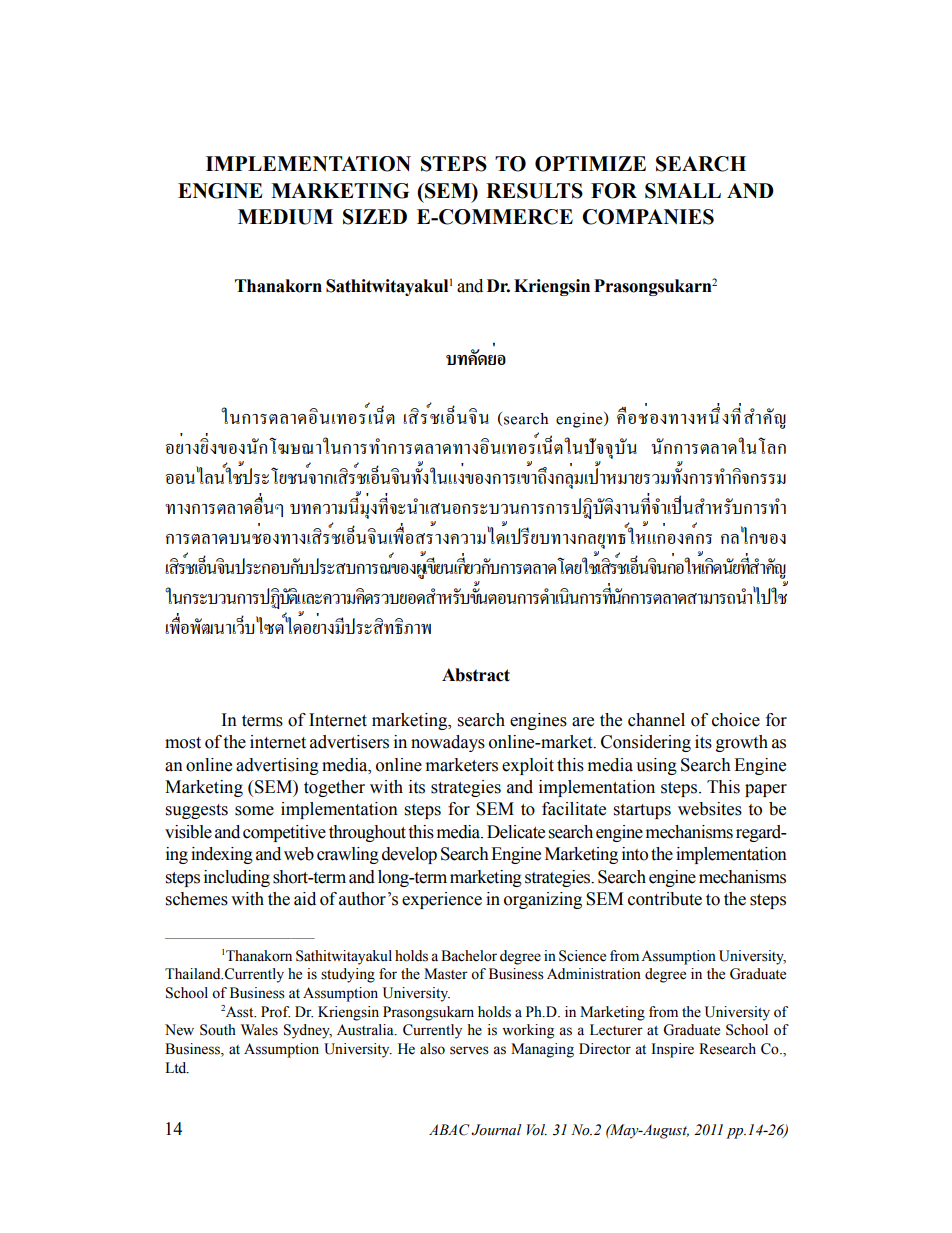 The width and height of the screenshot is (952, 1233). I want to click on ABAC, so click(449, 1130).
